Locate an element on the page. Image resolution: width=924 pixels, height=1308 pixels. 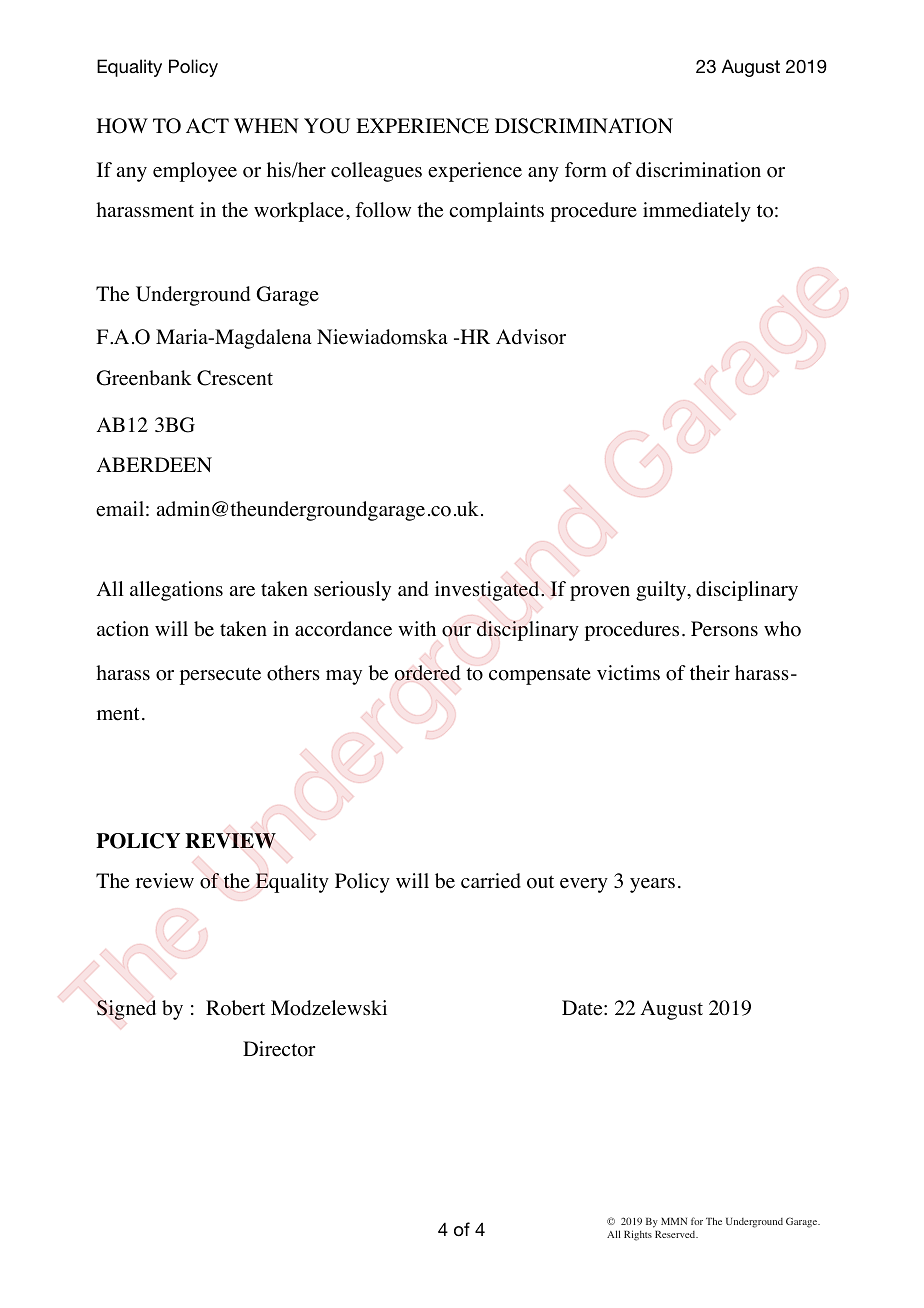
Rights is located at coordinates (638, 1235).
